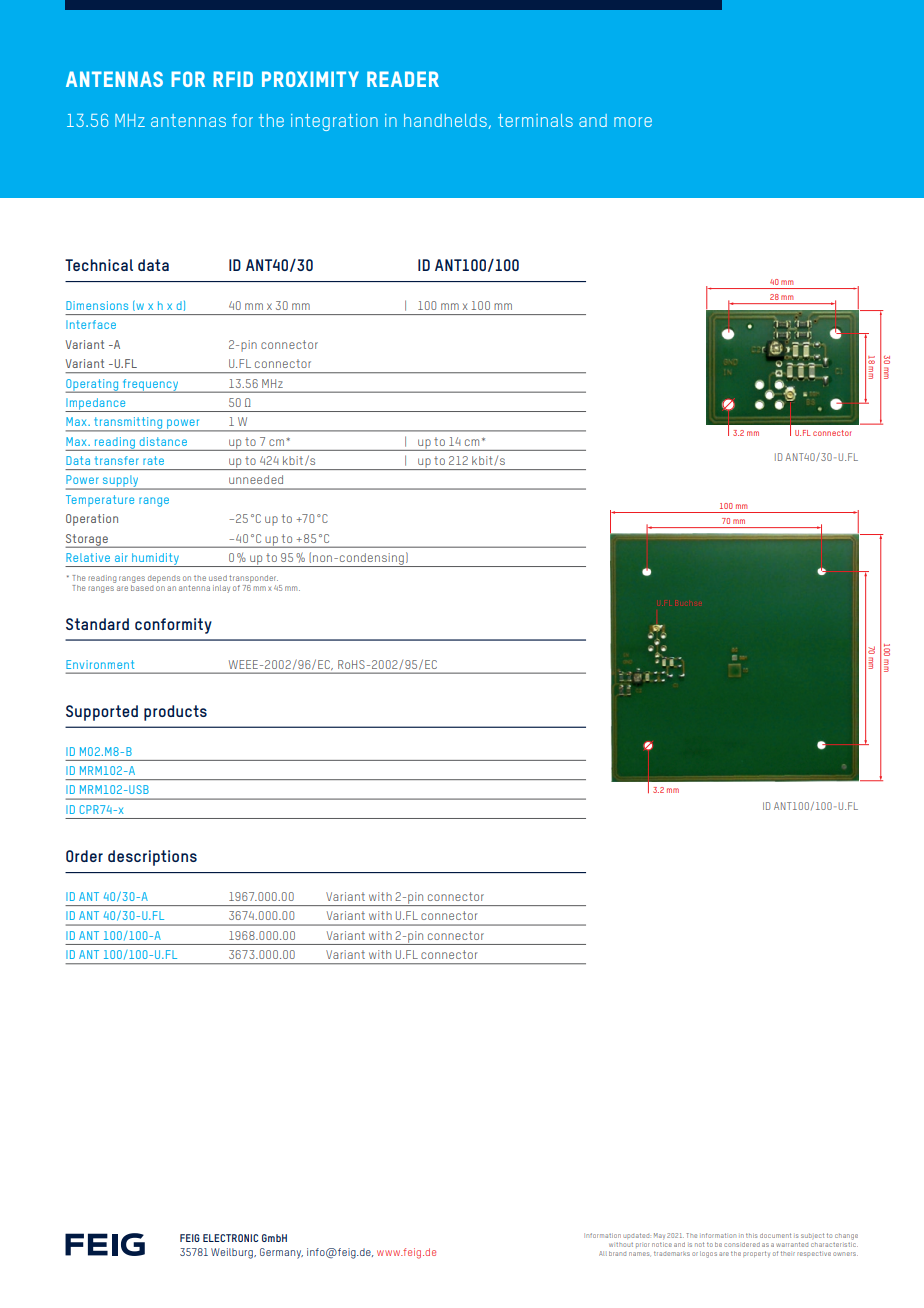 The image size is (924, 1308). Describe the element at coordinates (445, 120) in the image. I see `handhelds` at that location.
